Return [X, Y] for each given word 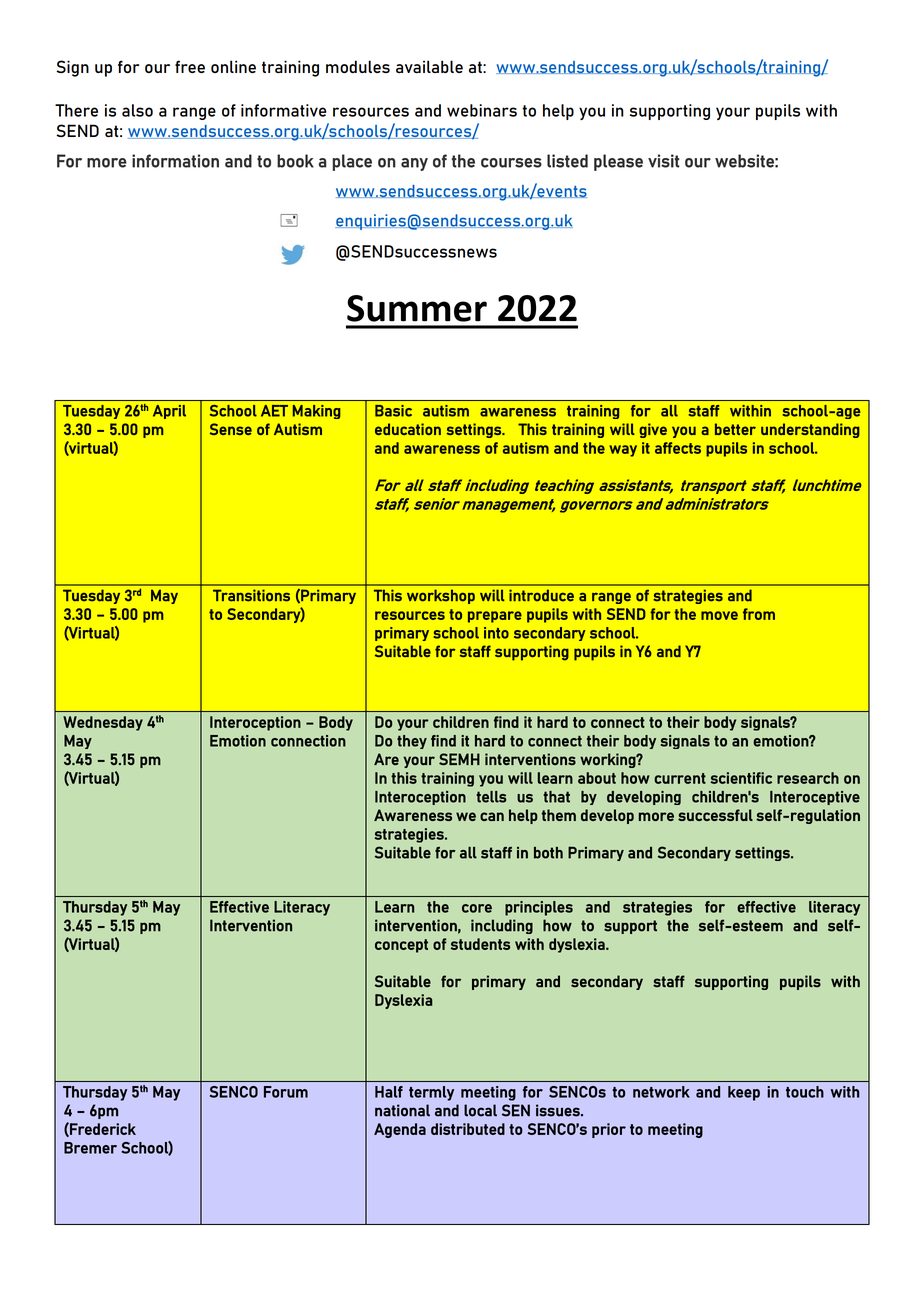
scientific [741, 778]
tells [491, 797]
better [735, 429]
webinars [482, 110]
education [408, 429]
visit [664, 161]
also [137, 110]
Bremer [90, 1148]
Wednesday [103, 723]
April [169, 412]
